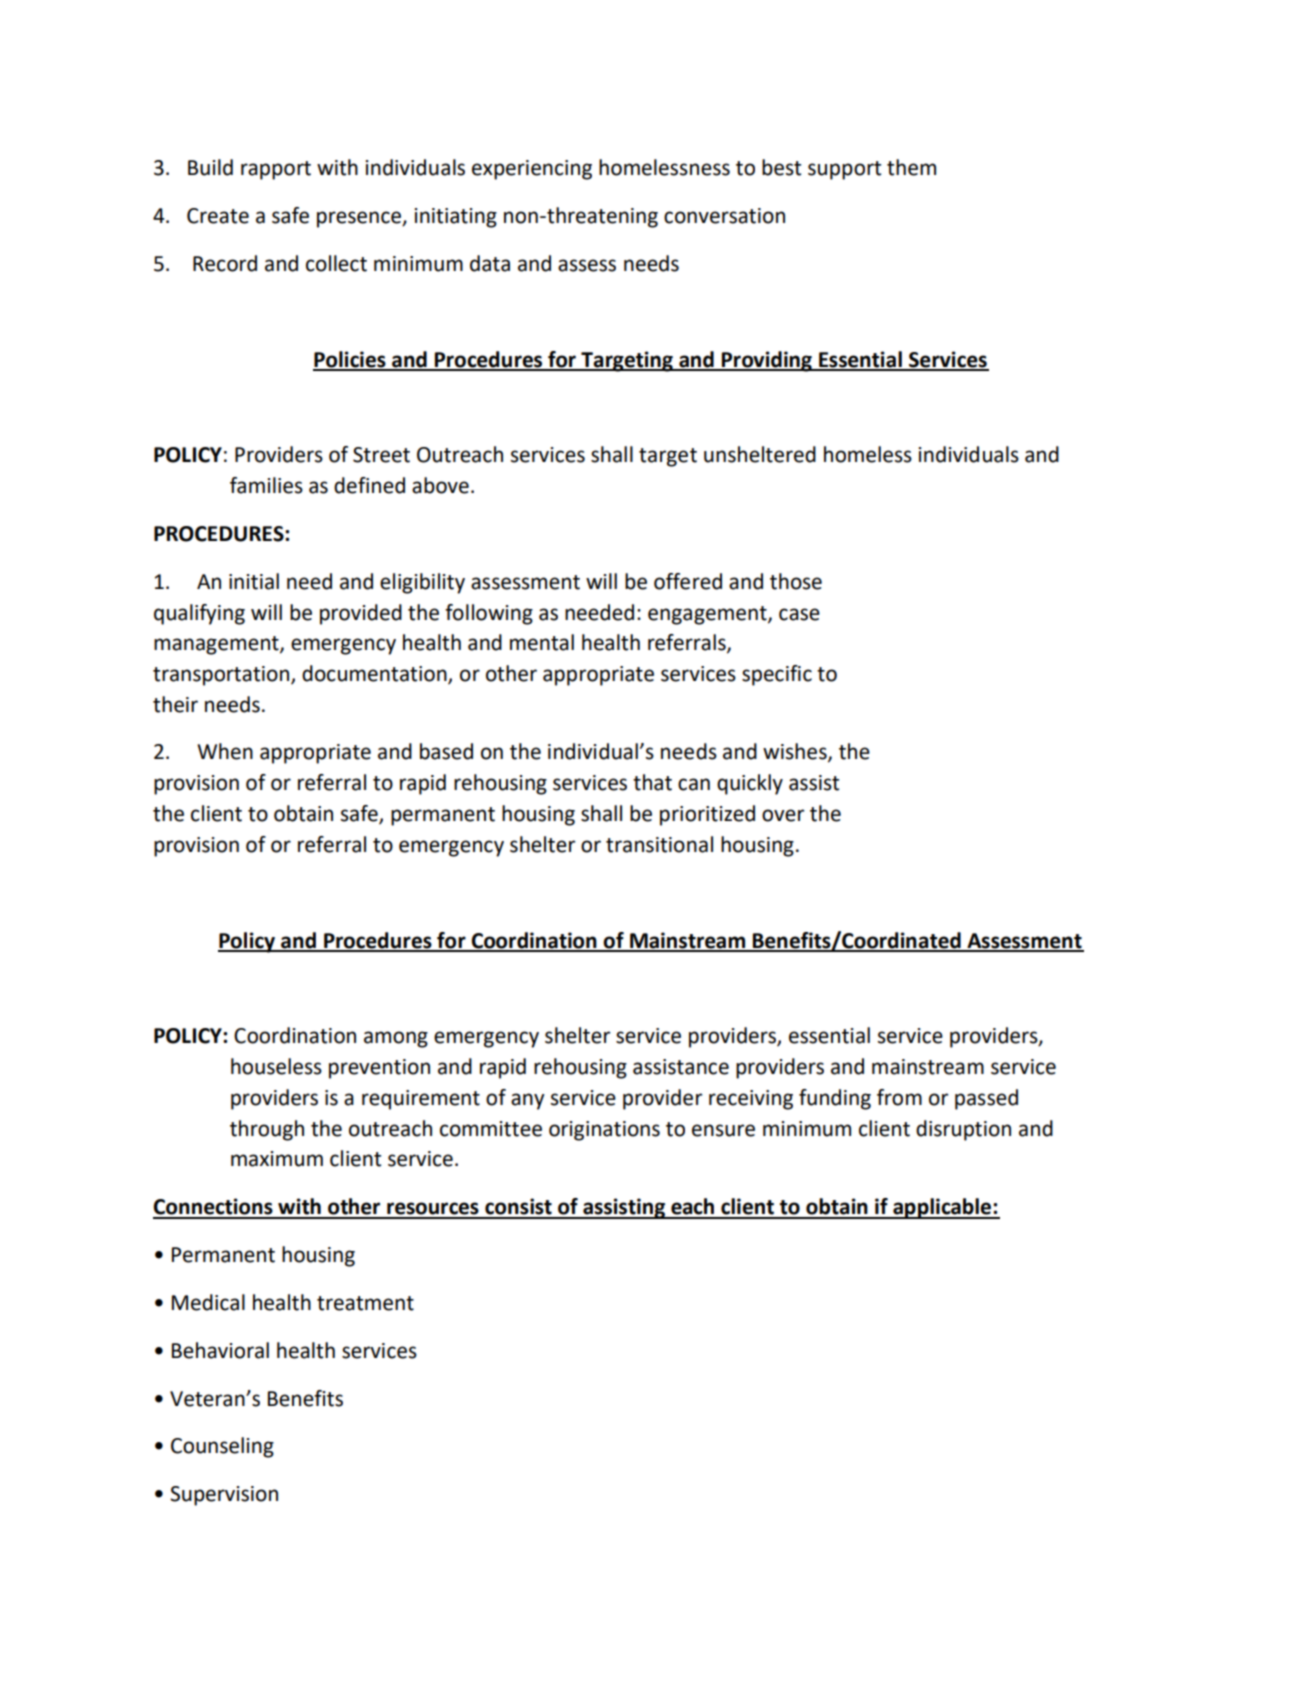 The height and width of the screenshot is (1683, 1301). What do you see at coordinates (532, 170) in the screenshot?
I see `experiencing` at bounding box center [532, 170].
